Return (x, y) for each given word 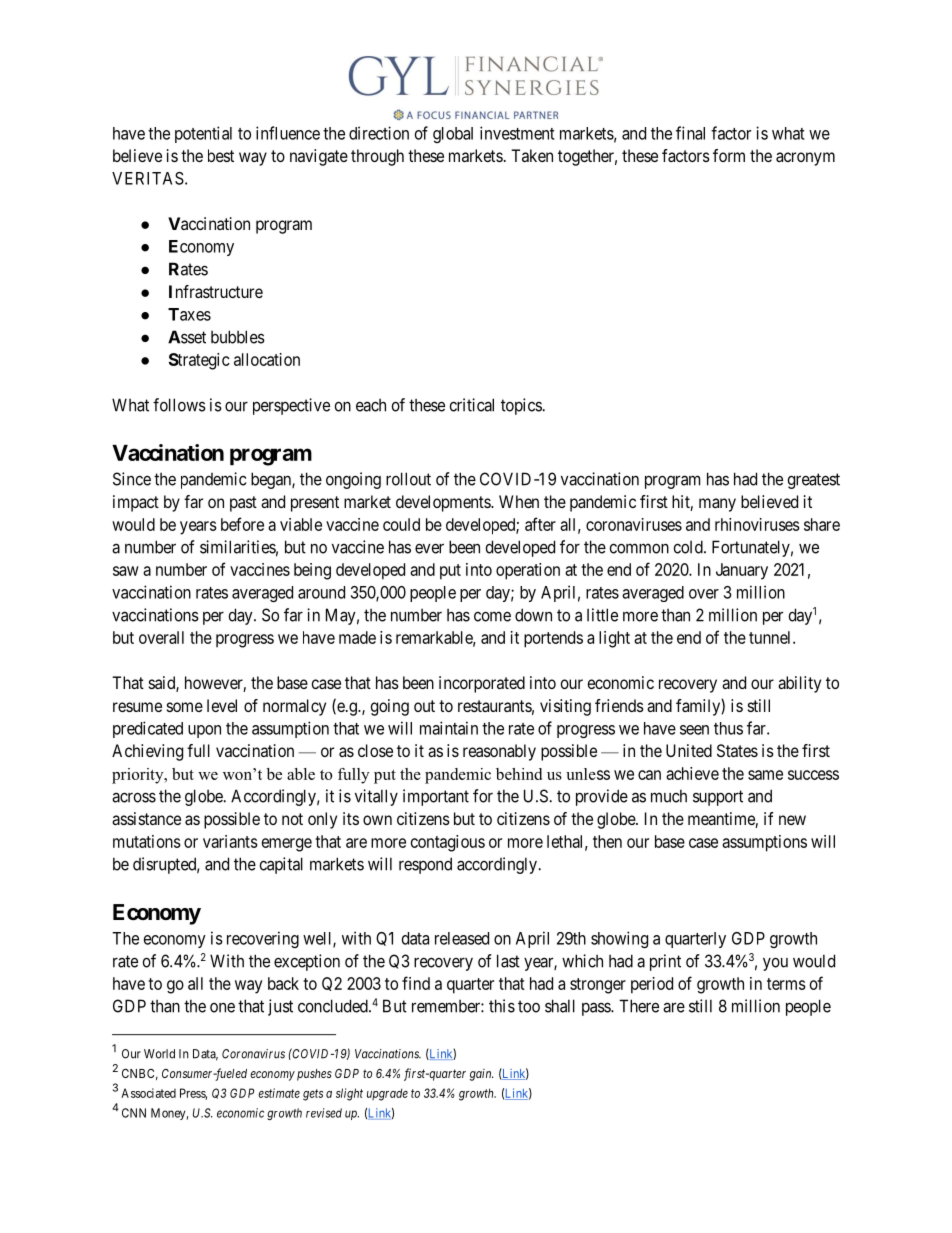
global (453, 135)
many (717, 505)
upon (204, 731)
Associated (148, 1093)
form (729, 155)
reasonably (499, 752)
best (221, 155)
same (765, 775)
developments (444, 503)
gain (481, 1075)
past (243, 504)
